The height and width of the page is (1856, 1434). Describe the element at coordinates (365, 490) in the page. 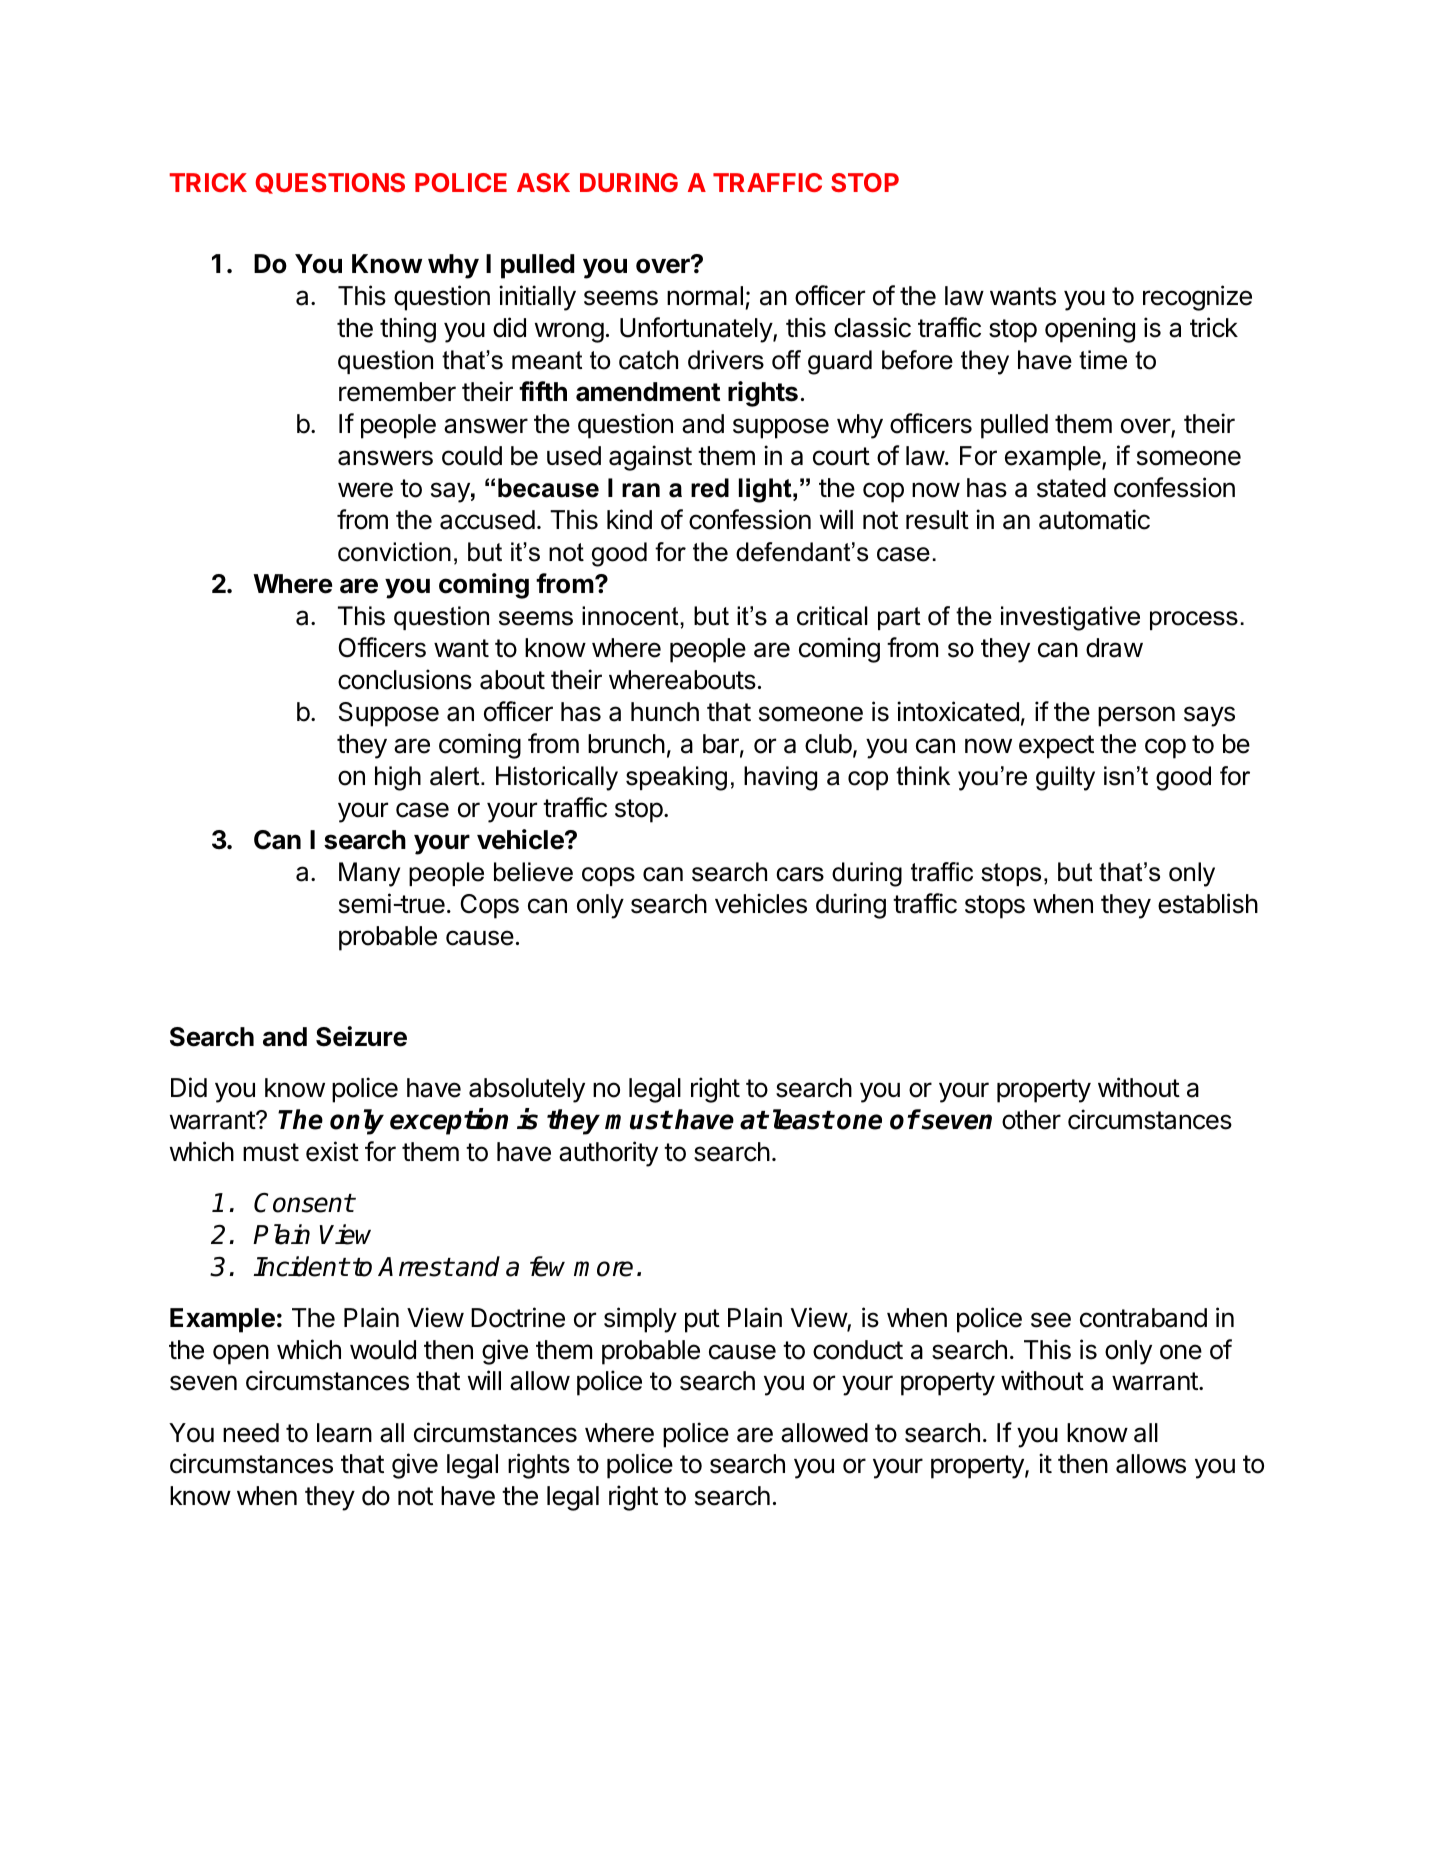

I see `were` at that location.
